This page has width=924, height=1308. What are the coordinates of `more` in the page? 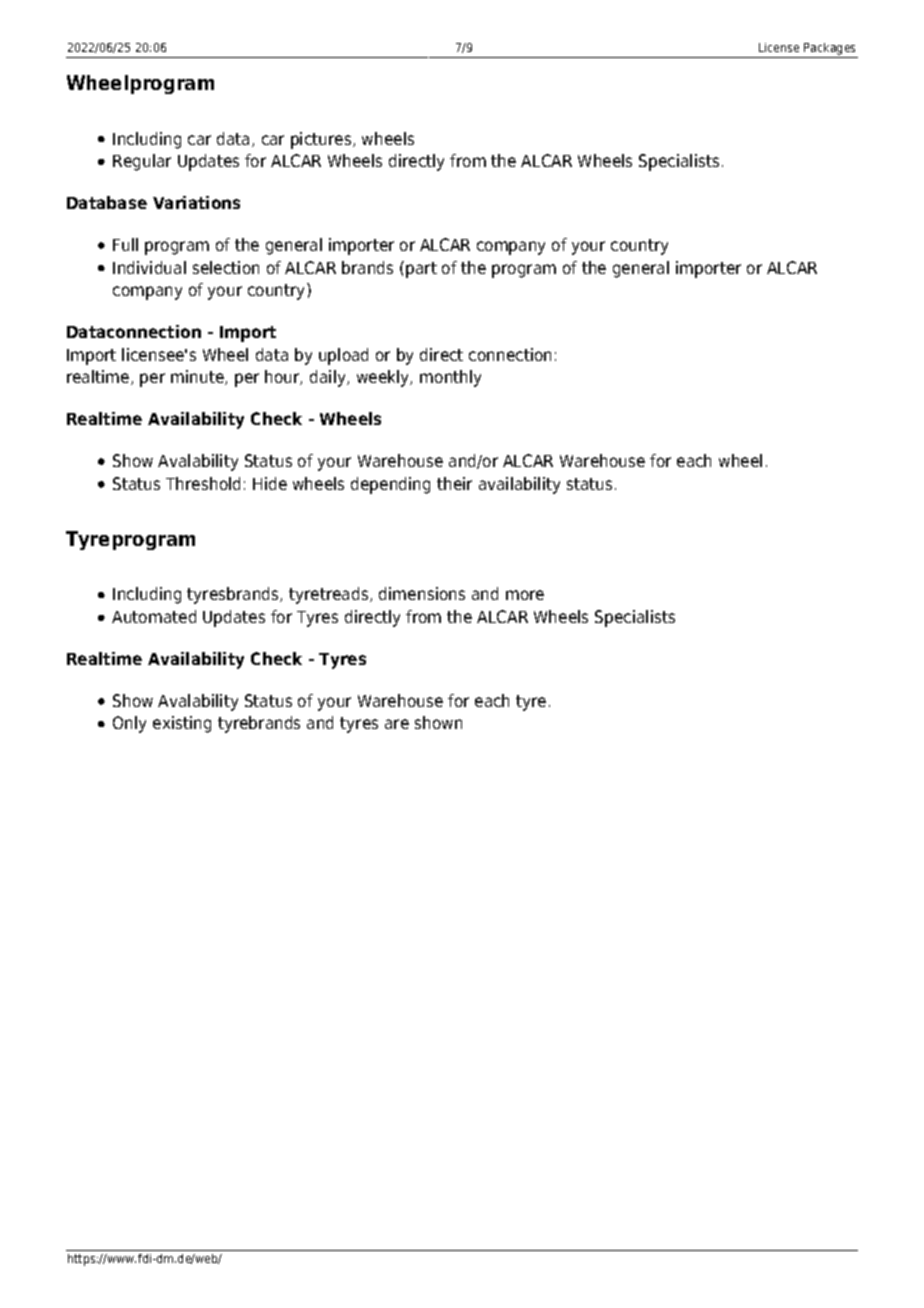 It's located at (525, 595).
